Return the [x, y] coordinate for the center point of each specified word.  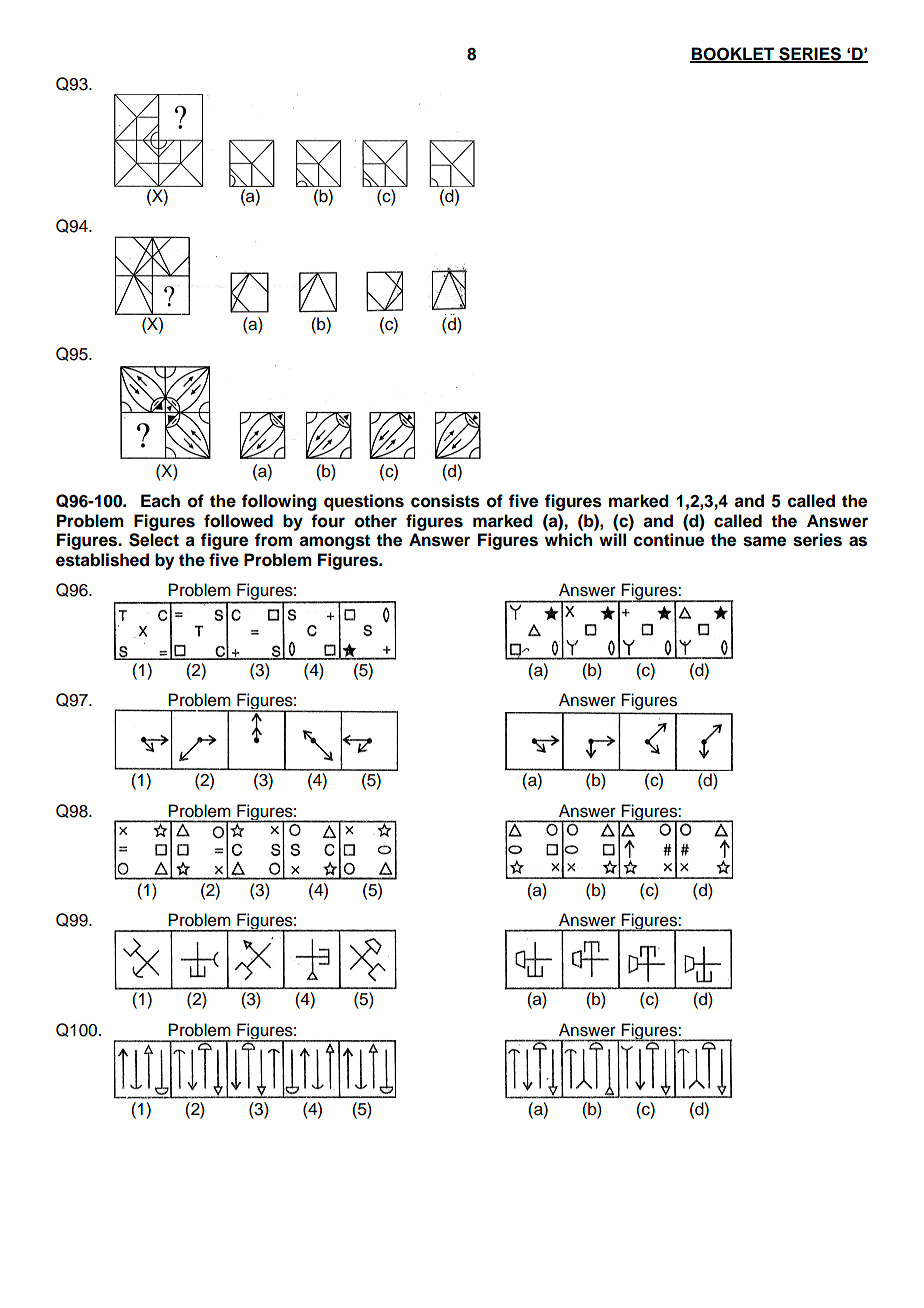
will [612, 539]
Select [154, 540]
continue [669, 540]
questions [364, 502]
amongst [334, 542]
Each [160, 501]
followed [238, 521]
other [376, 521]
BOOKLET [733, 54]
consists [445, 501]
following [279, 502]
